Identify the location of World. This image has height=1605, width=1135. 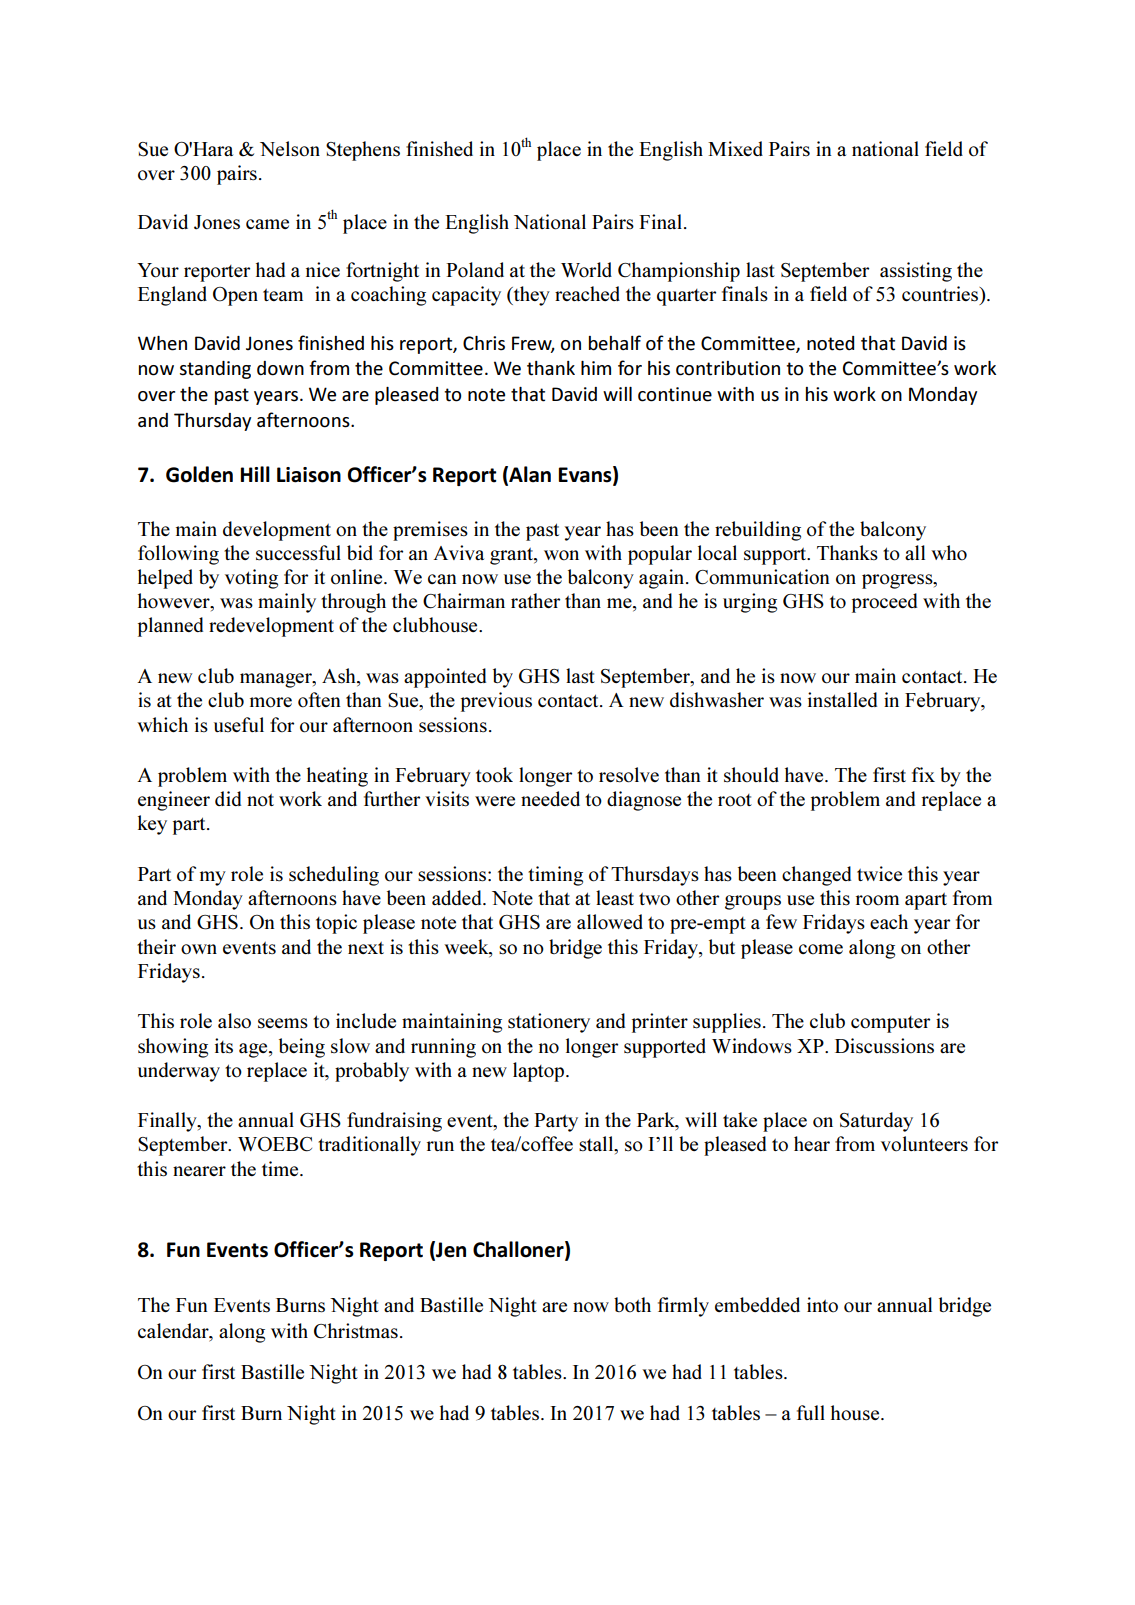
(586, 270).
